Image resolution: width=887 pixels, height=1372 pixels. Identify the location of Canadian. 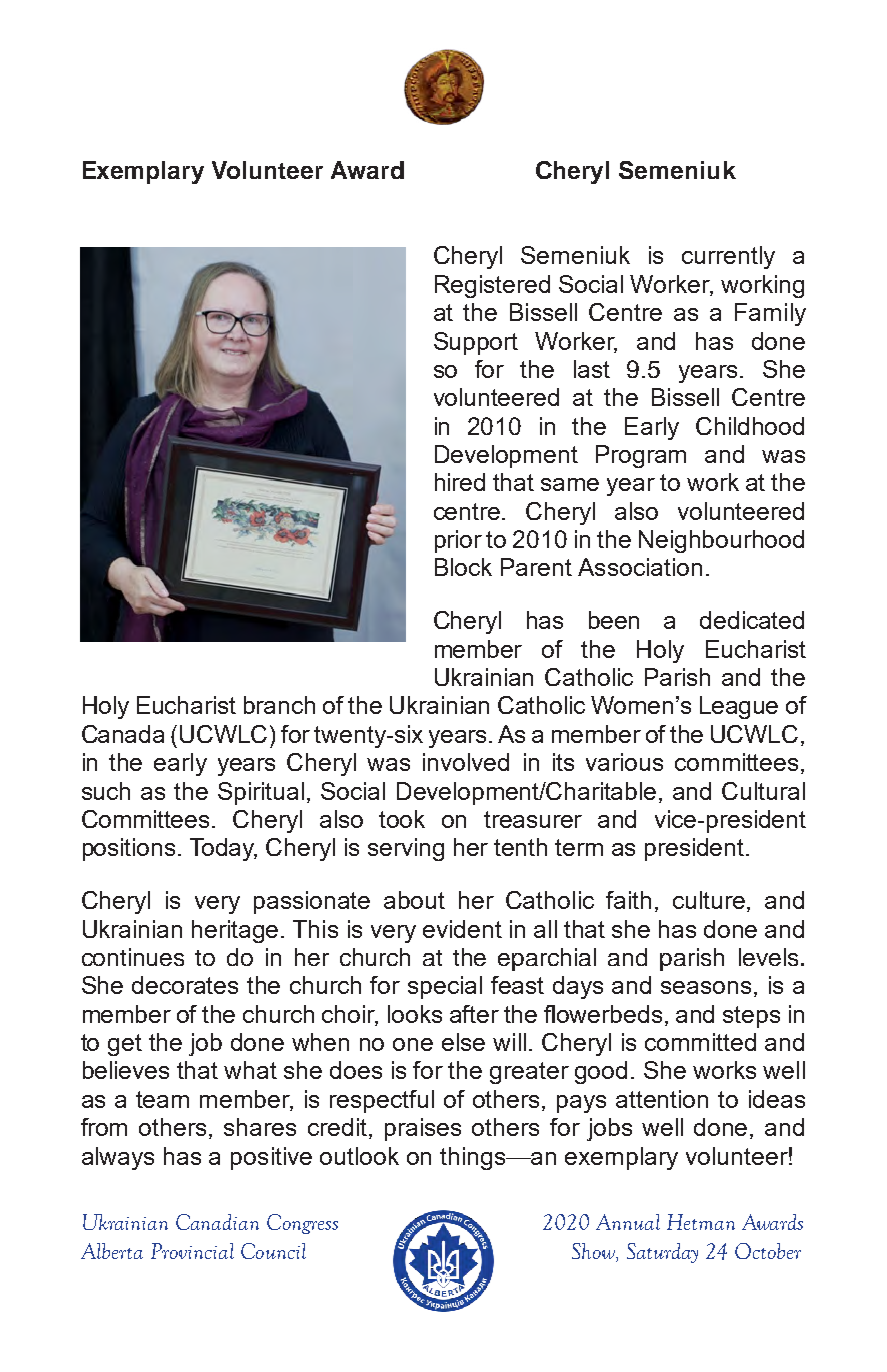
(217, 1222).
